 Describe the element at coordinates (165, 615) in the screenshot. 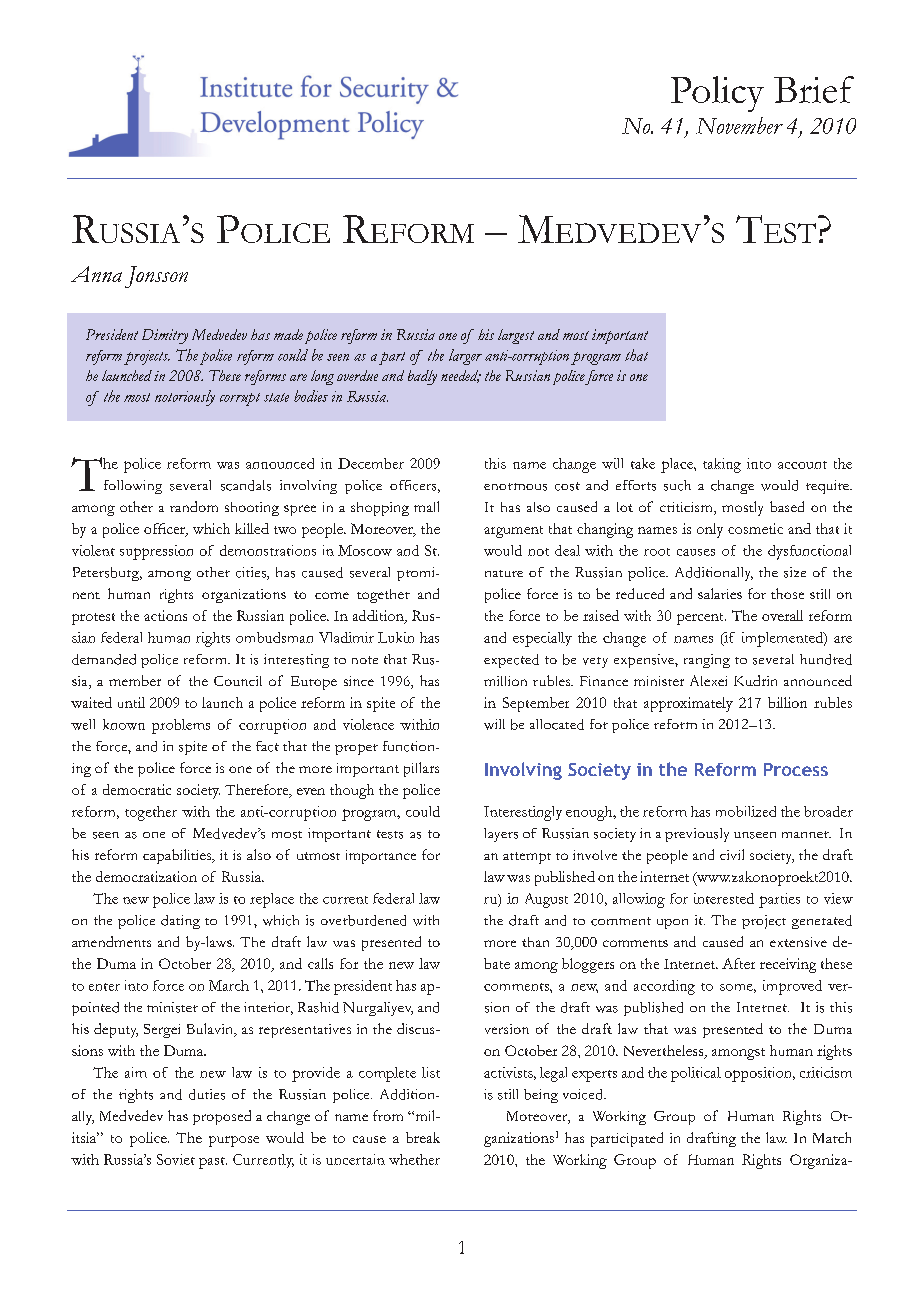

I see `actions` at that location.
